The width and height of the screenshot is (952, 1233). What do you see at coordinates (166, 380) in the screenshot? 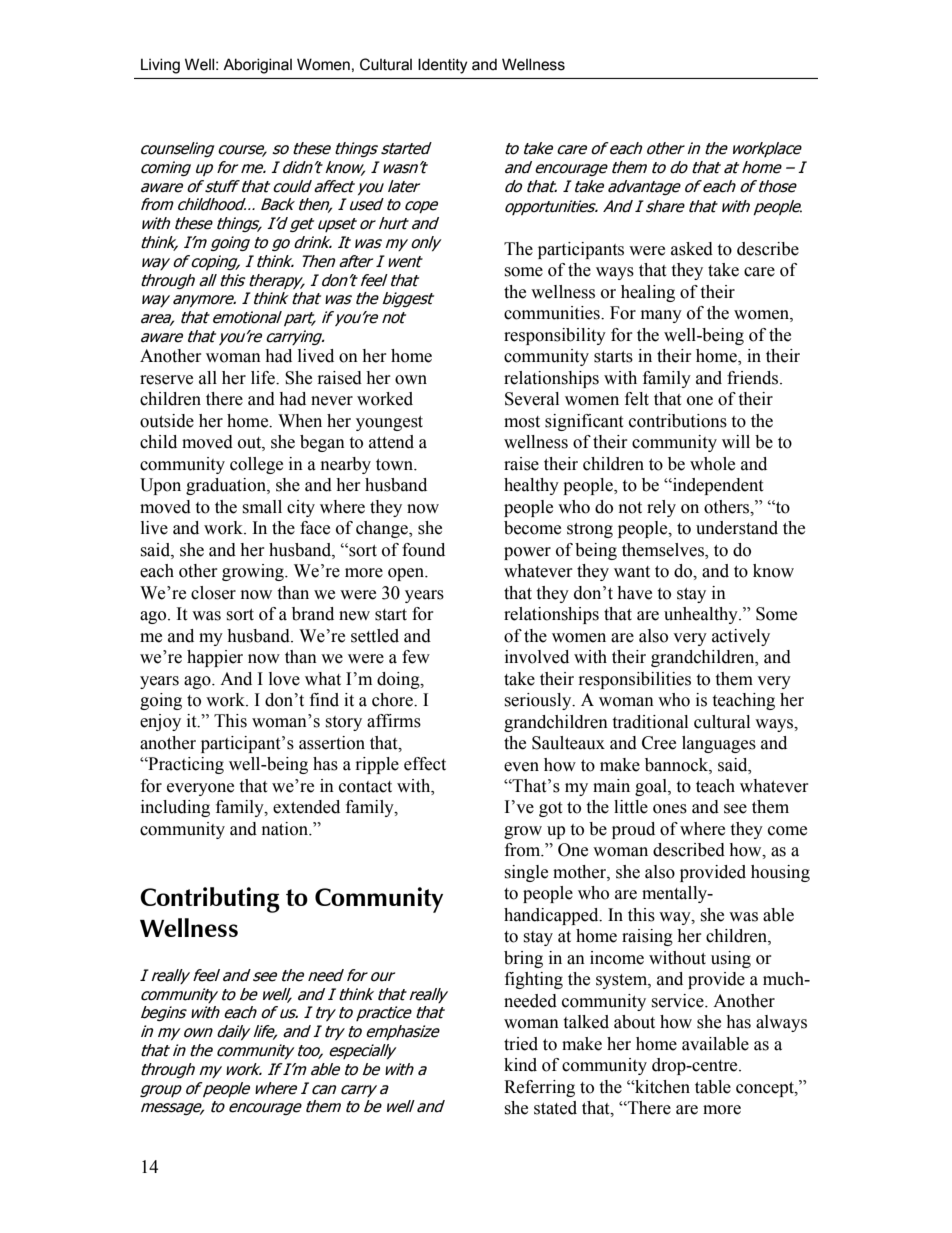
I see `reserve` at bounding box center [166, 380].
